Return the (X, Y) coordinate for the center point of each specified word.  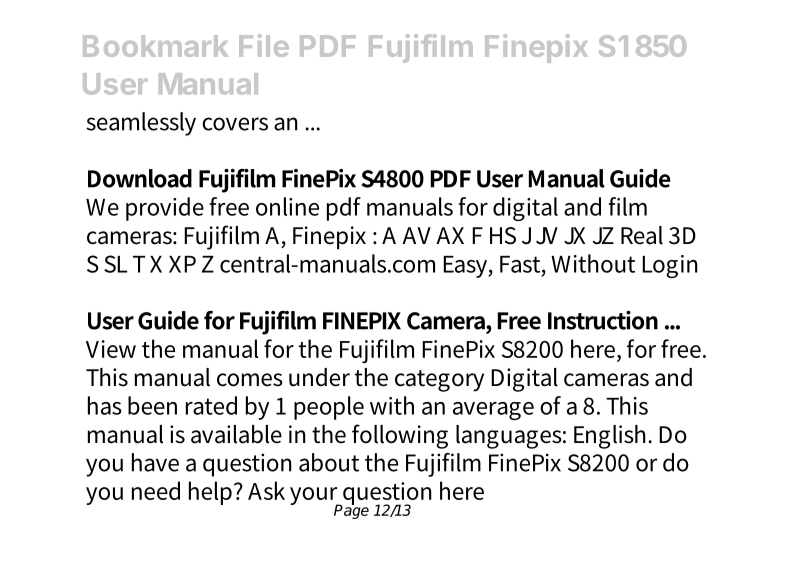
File (264, 45)
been (152, 405)
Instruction (603, 320)
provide (165, 209)
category (439, 381)
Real (642, 235)
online (287, 206)
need (156, 490)
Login (670, 266)
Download (140, 178)
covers (235, 124)
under (319, 377)
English (611, 437)
